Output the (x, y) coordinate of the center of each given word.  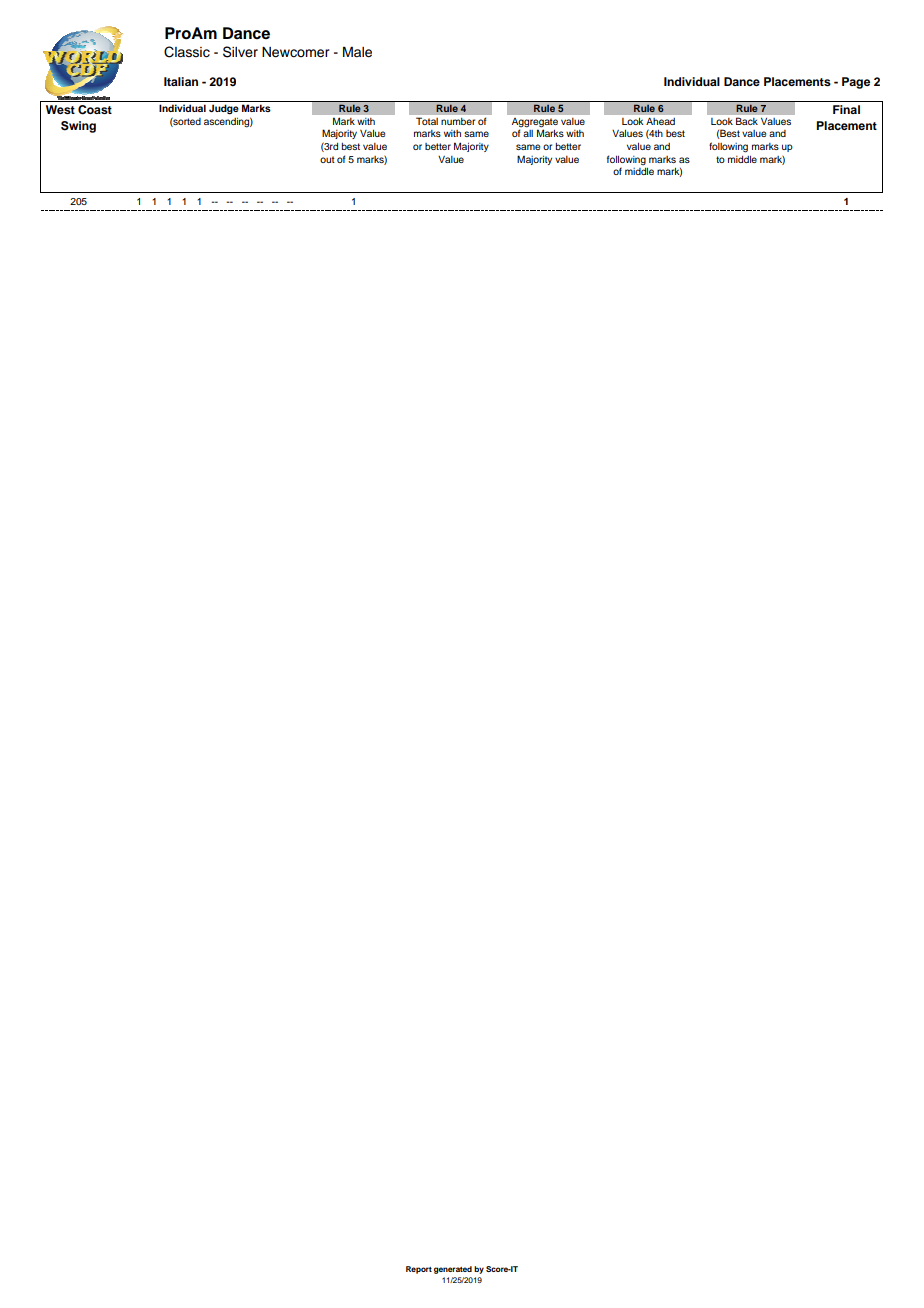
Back (747, 121)
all (528, 133)
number (458, 121)
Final (846, 109)
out (327, 159)
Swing (78, 127)
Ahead (660, 121)
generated (453, 1270)
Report (419, 1270)
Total (427, 121)
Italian (181, 81)
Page (856, 83)
